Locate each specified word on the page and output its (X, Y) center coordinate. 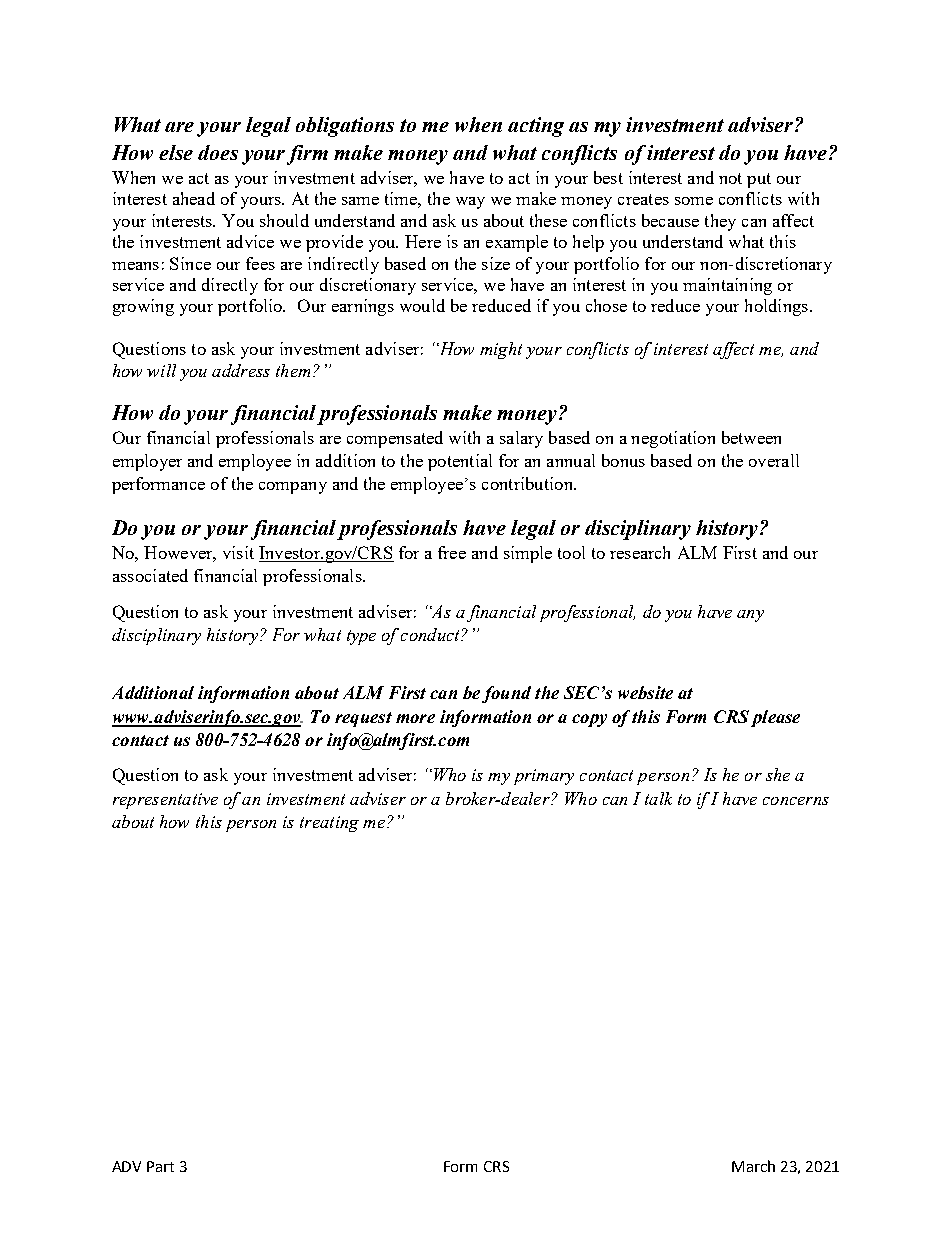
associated (150, 575)
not (730, 178)
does (218, 152)
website (645, 692)
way (470, 203)
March (753, 1166)
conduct (431, 634)
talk (658, 798)
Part (160, 1166)
